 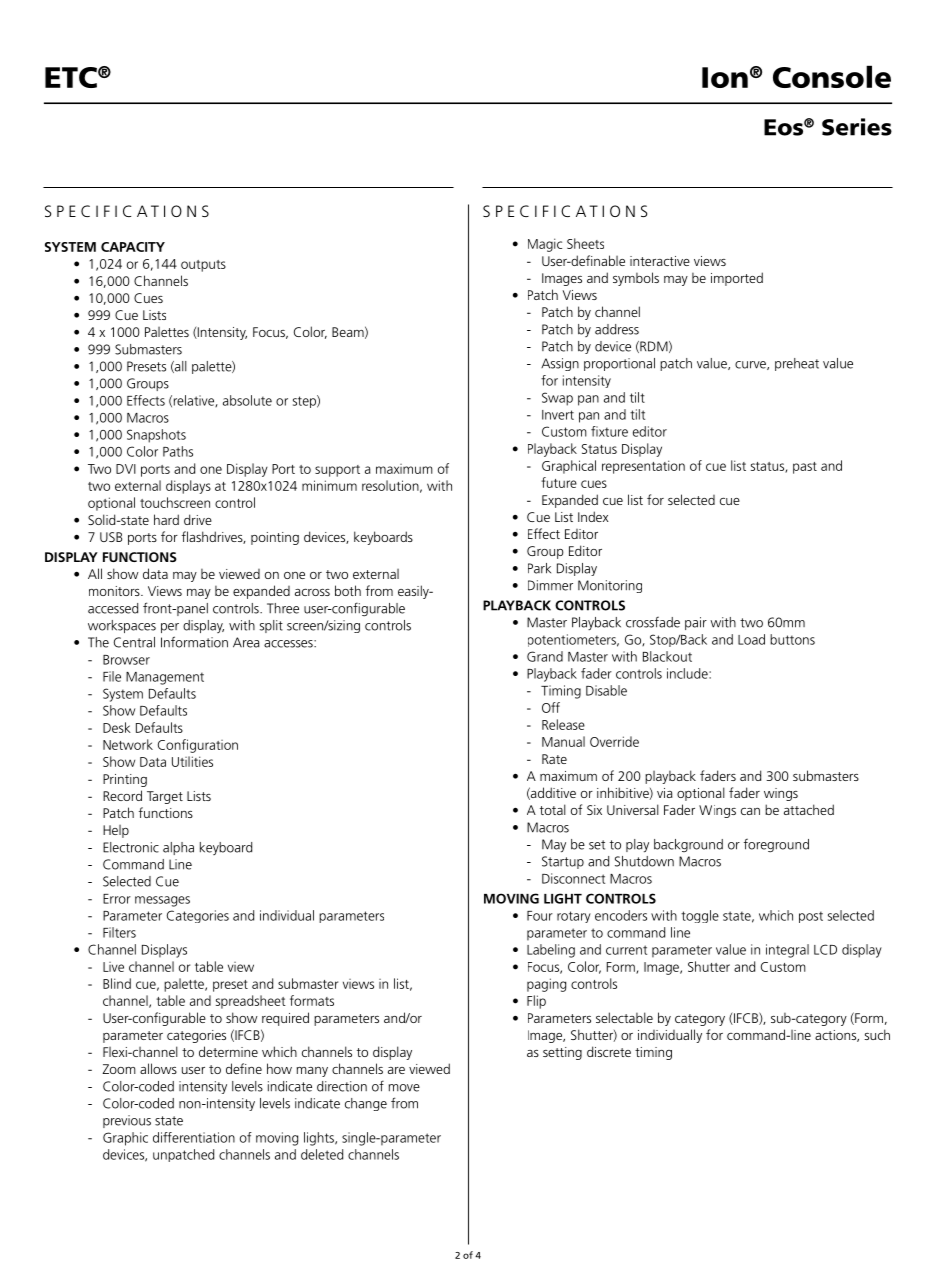 What do you see at coordinates (776, 846) in the page?
I see `foreground` at bounding box center [776, 846].
